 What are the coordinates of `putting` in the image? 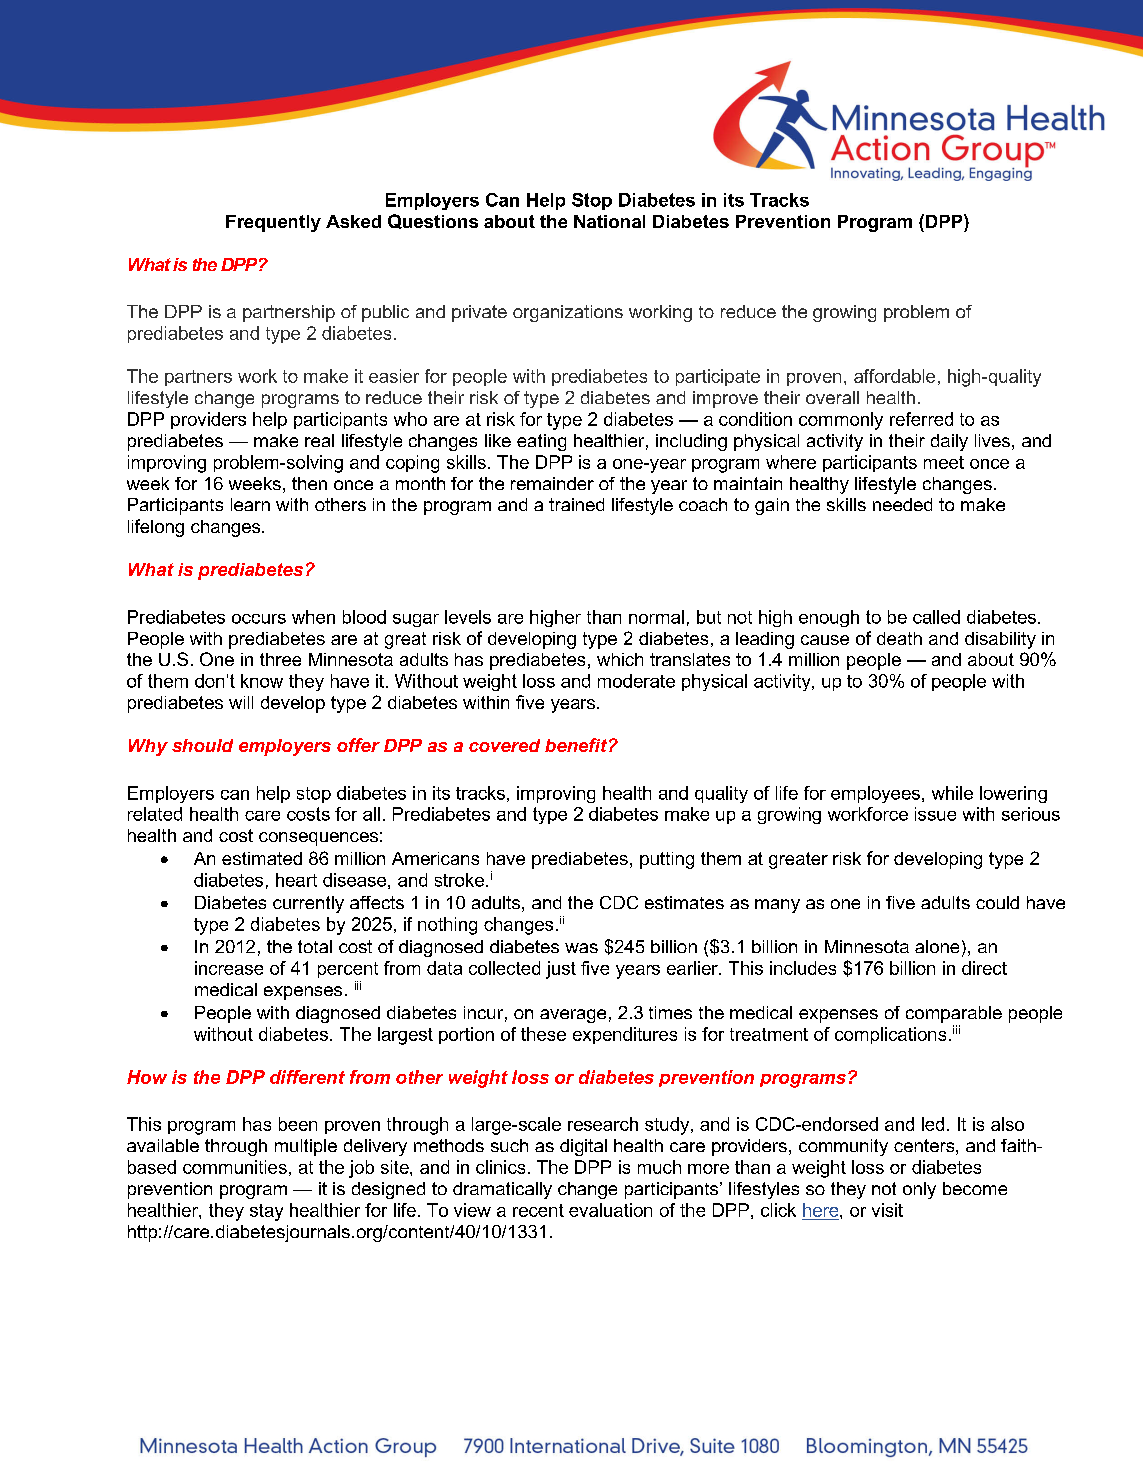 It's located at (667, 860).
